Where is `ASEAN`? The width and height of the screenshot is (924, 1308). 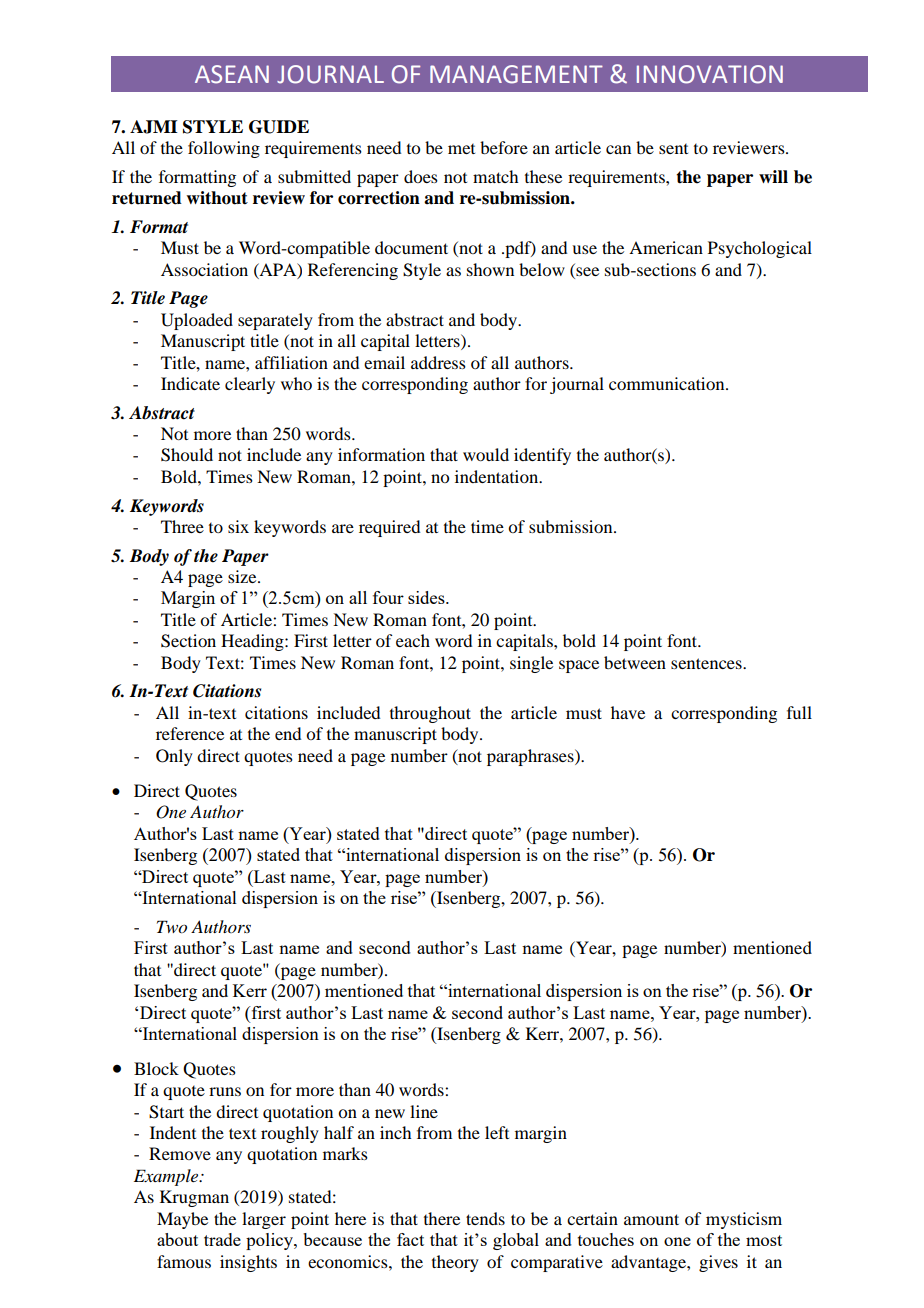
ASEAN is located at coordinates (232, 74).
